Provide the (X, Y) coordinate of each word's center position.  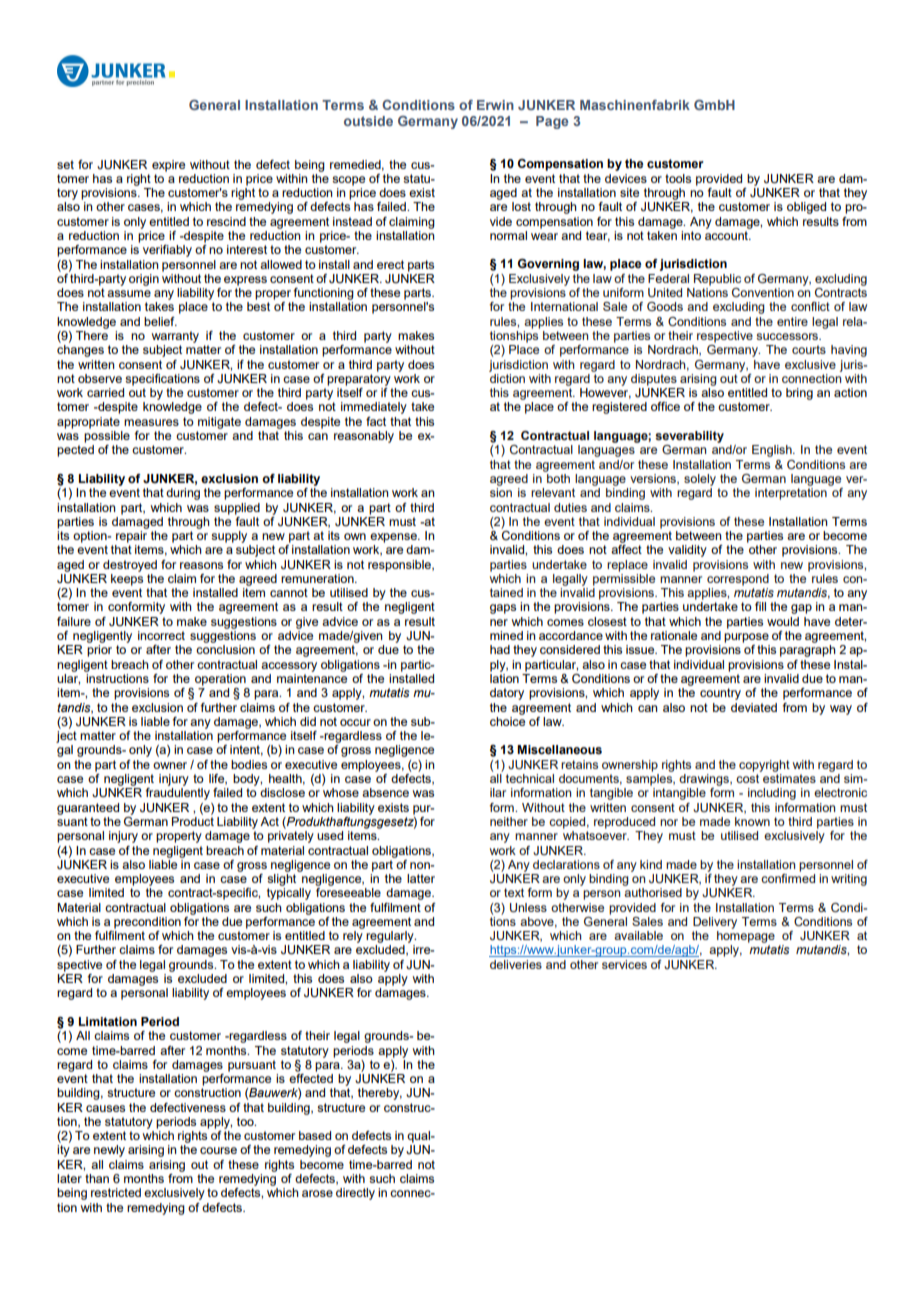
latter (421, 878)
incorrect (161, 635)
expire (168, 166)
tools (678, 178)
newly (109, 1151)
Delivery (715, 923)
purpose (746, 638)
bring (799, 394)
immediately (374, 408)
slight (281, 880)
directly (355, 1194)
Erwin (495, 105)
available (638, 935)
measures (151, 422)
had (500, 649)
